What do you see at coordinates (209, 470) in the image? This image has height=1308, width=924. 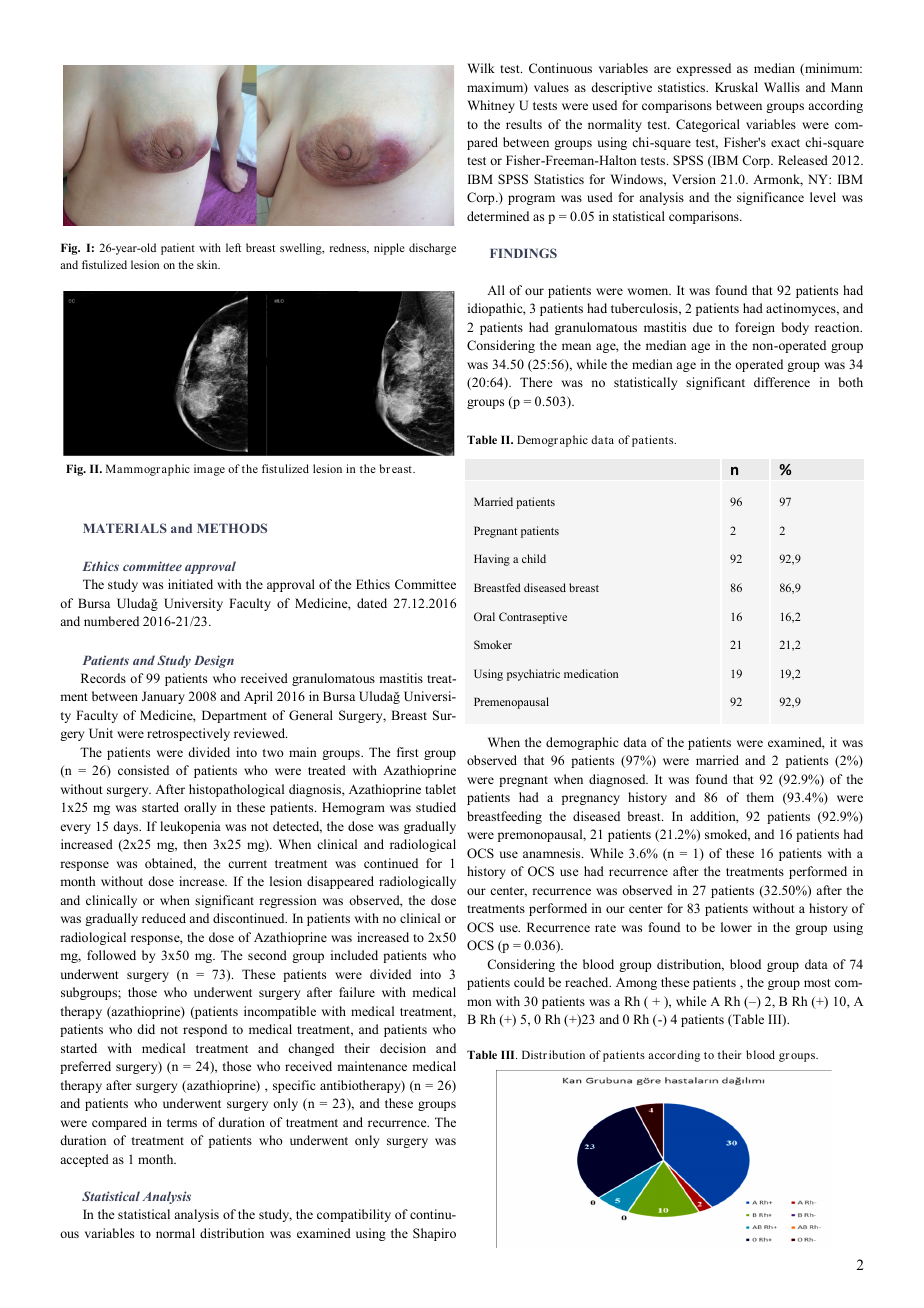 I see `image` at bounding box center [209, 470].
